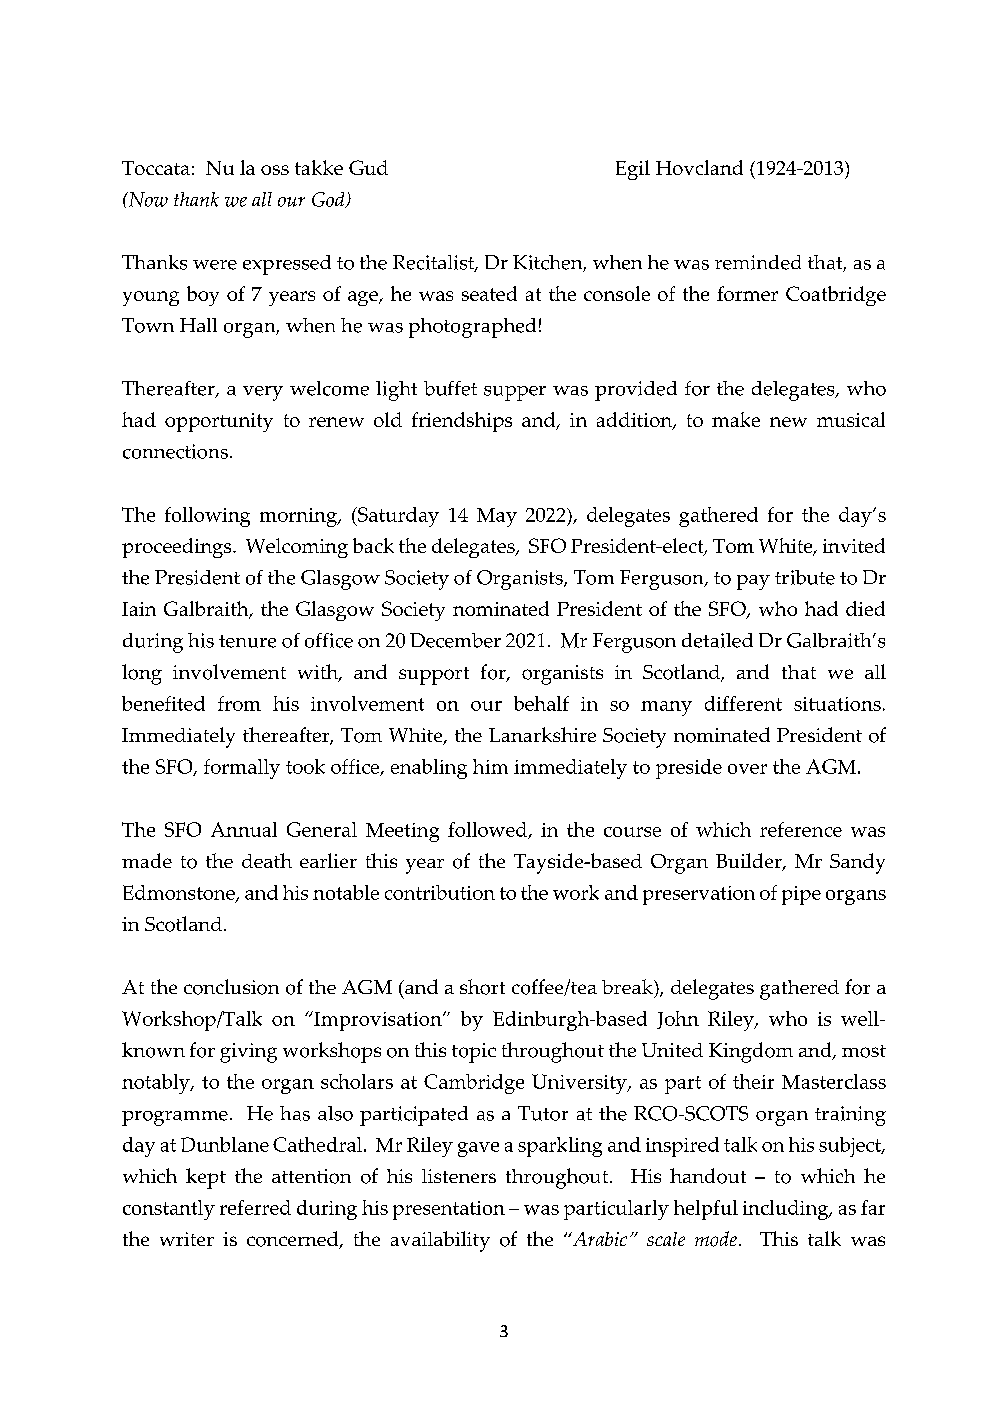 This image has width=1008, height=1425. What do you see at coordinates (255, 1207) in the image?
I see `referred` at bounding box center [255, 1207].
